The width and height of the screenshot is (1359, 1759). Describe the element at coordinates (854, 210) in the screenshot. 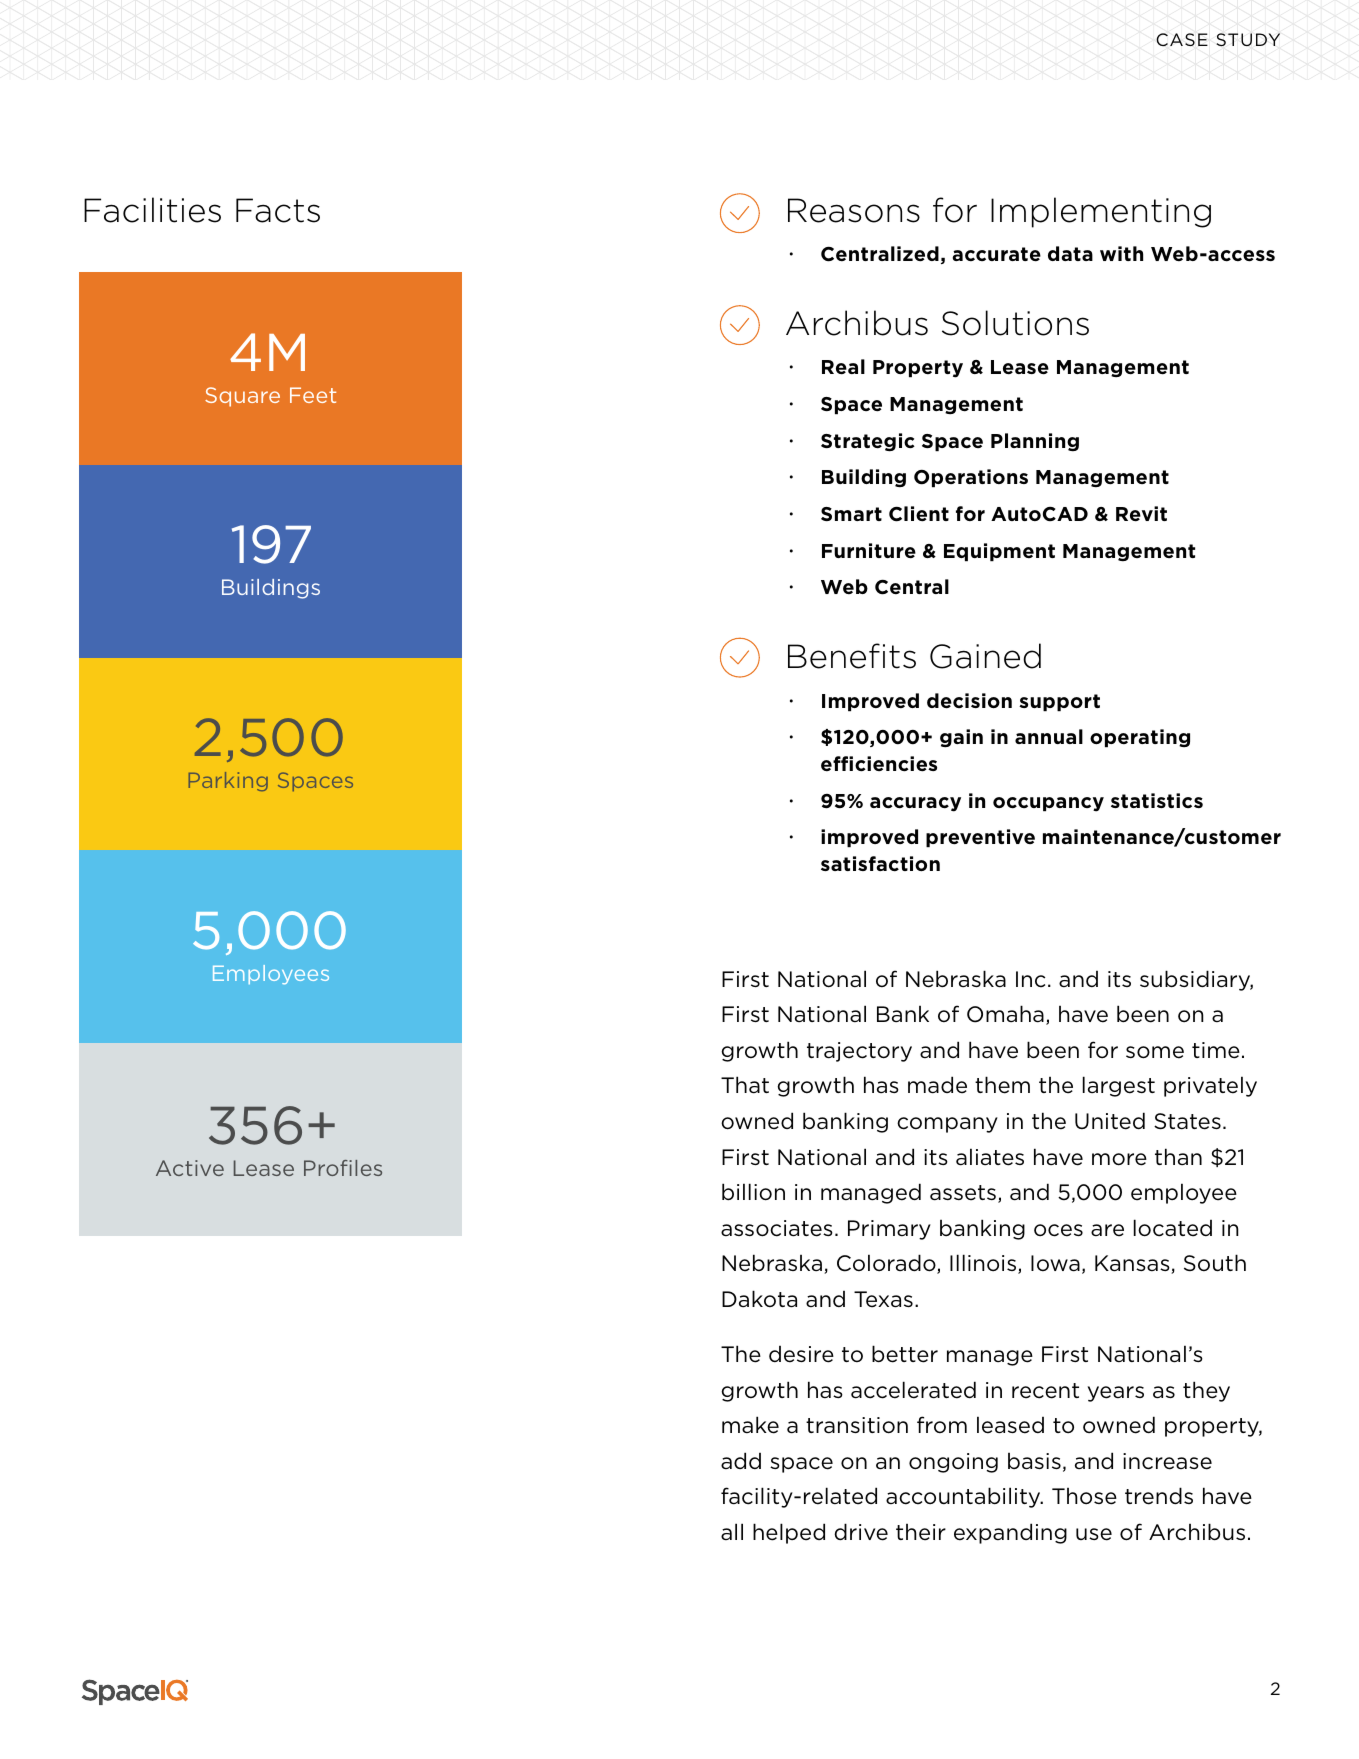

I see `Reasons` at that location.
